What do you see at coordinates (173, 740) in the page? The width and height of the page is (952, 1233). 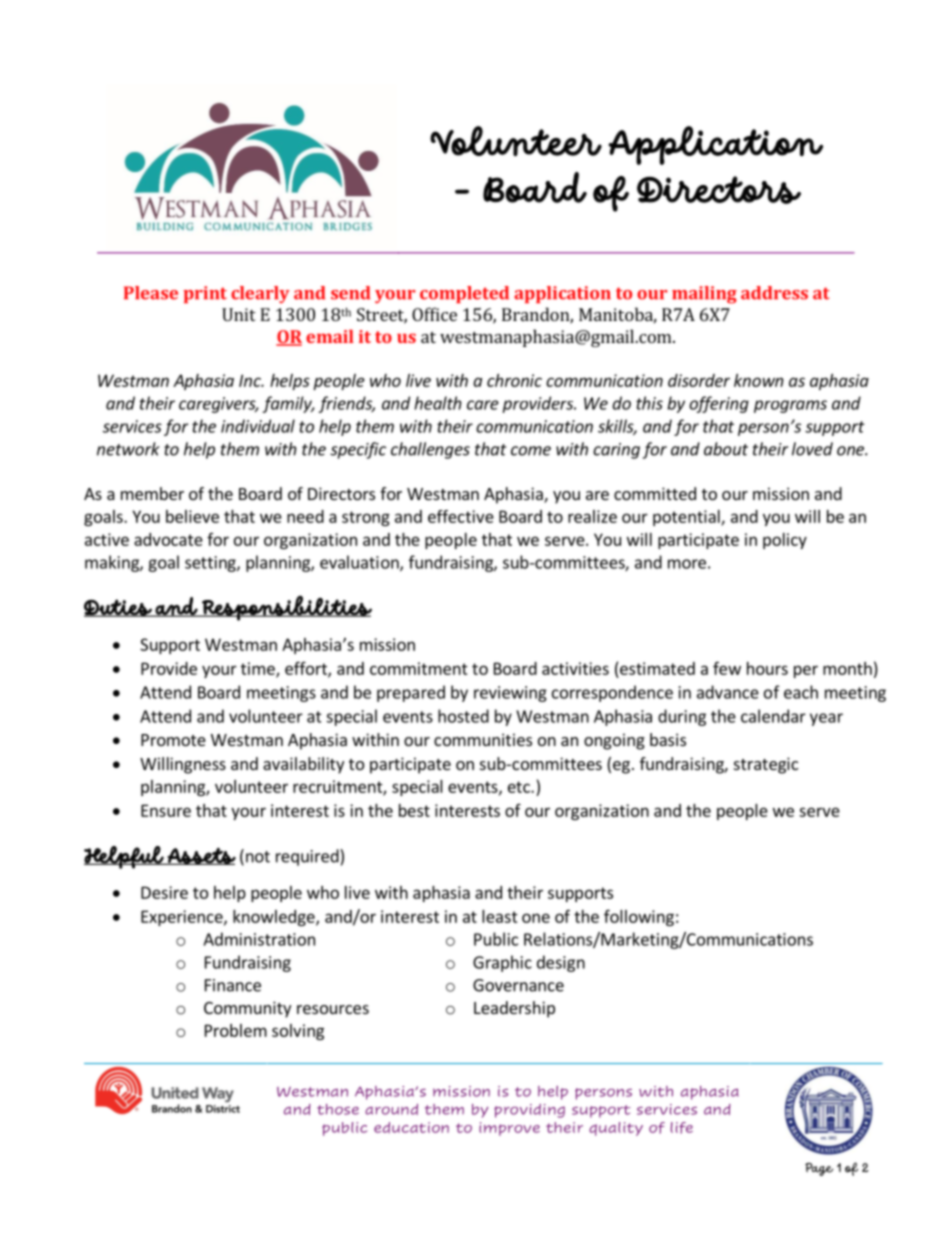 I see `Promote` at bounding box center [173, 740].
